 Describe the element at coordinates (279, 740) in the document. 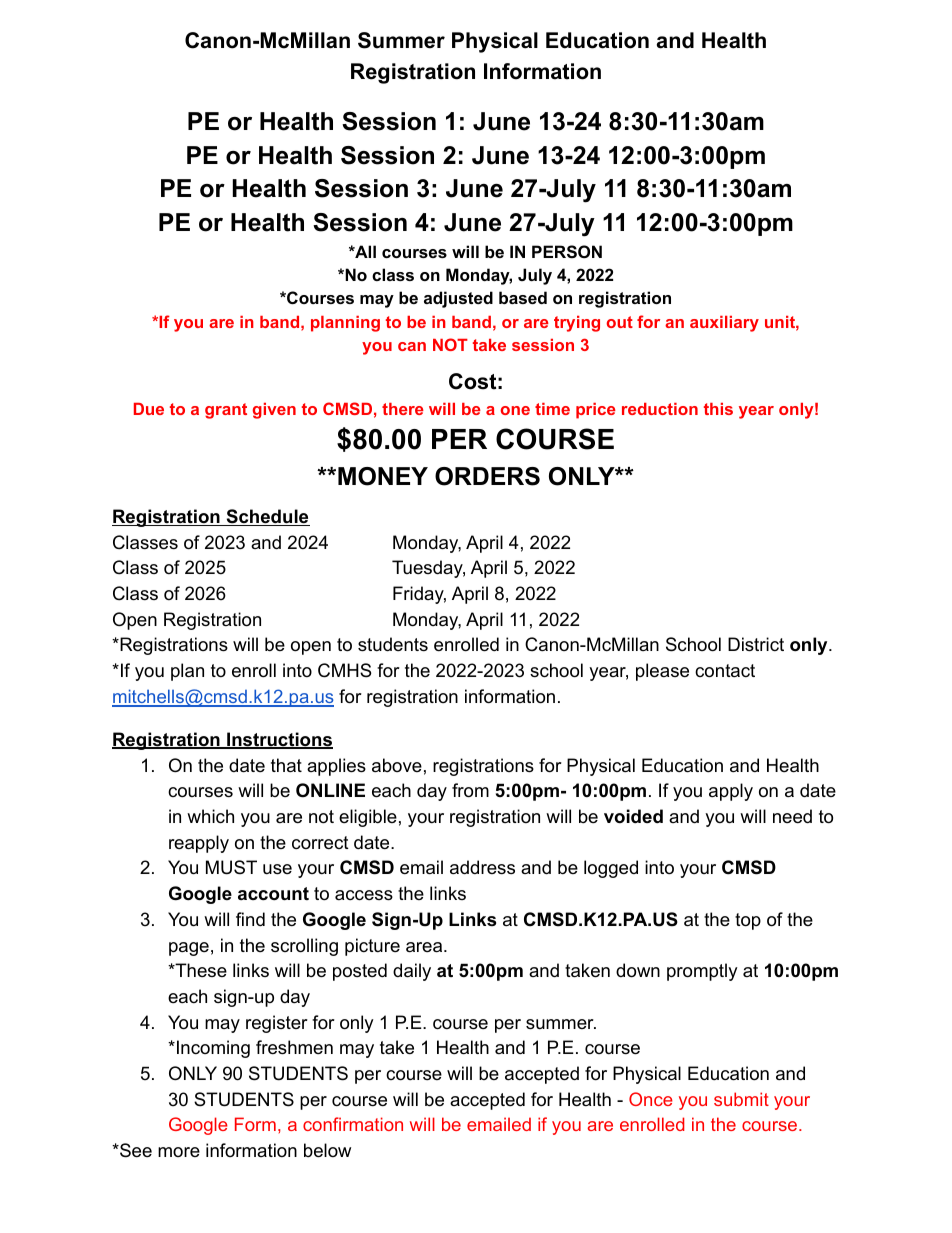

I see `Instructions` at that location.
